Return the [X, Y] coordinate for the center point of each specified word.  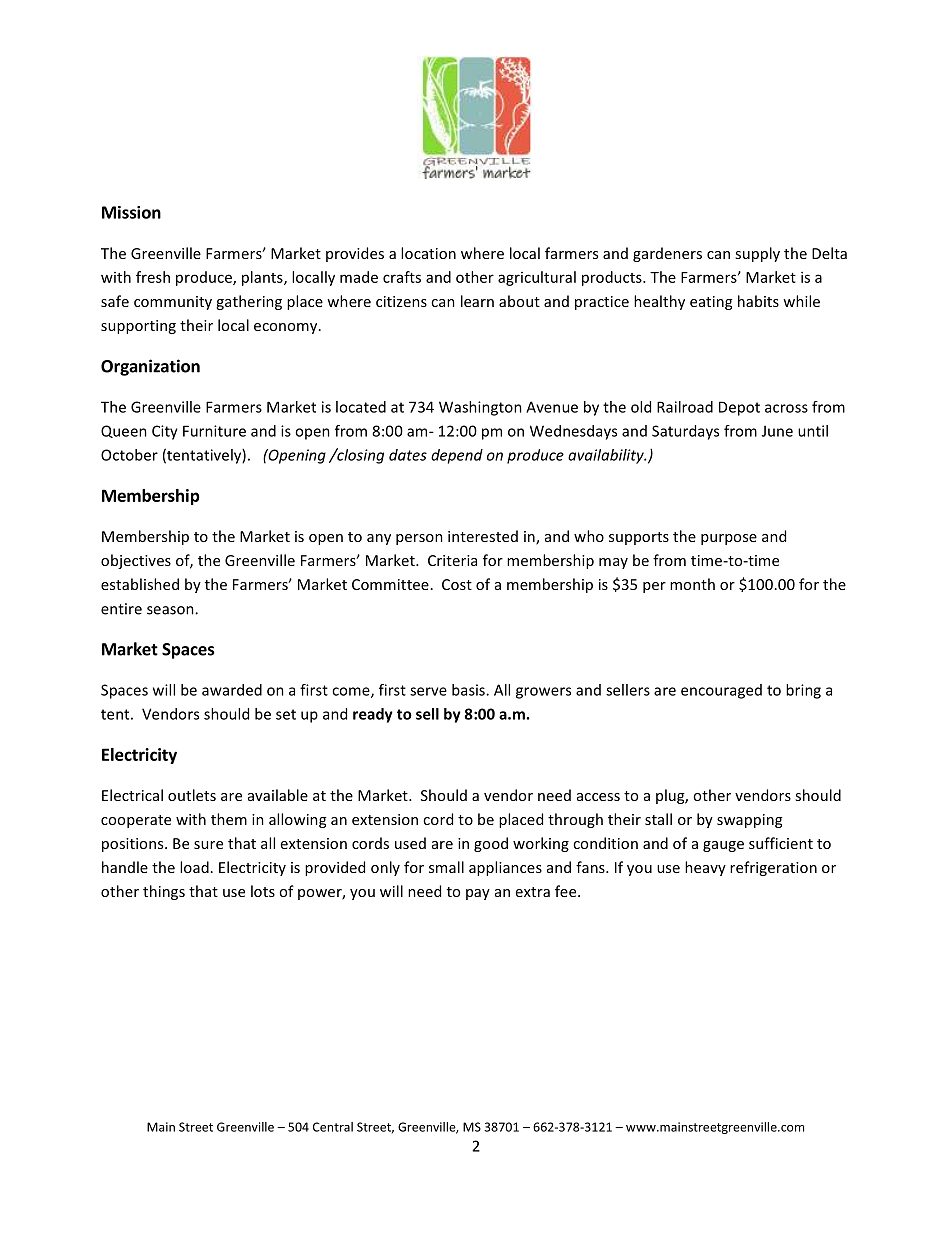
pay [478, 894]
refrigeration [773, 868]
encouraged [721, 691]
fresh [153, 277]
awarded [232, 690]
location [428, 253]
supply [757, 254]
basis [469, 690]
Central [333, 1127]
